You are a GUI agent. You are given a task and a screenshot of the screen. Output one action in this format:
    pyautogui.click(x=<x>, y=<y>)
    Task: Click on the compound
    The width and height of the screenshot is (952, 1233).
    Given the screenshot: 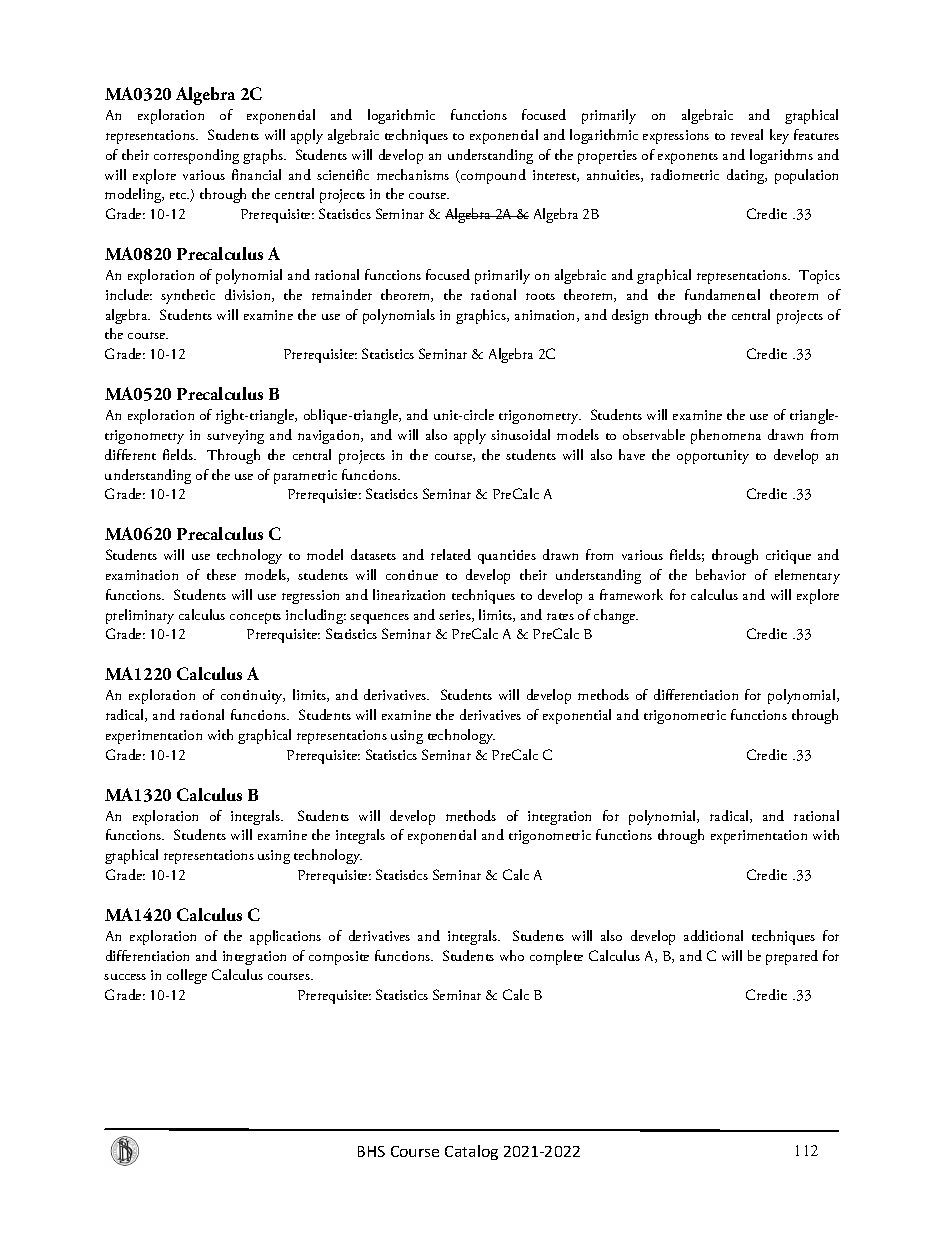 What is the action you would take?
    pyautogui.click(x=492, y=176)
